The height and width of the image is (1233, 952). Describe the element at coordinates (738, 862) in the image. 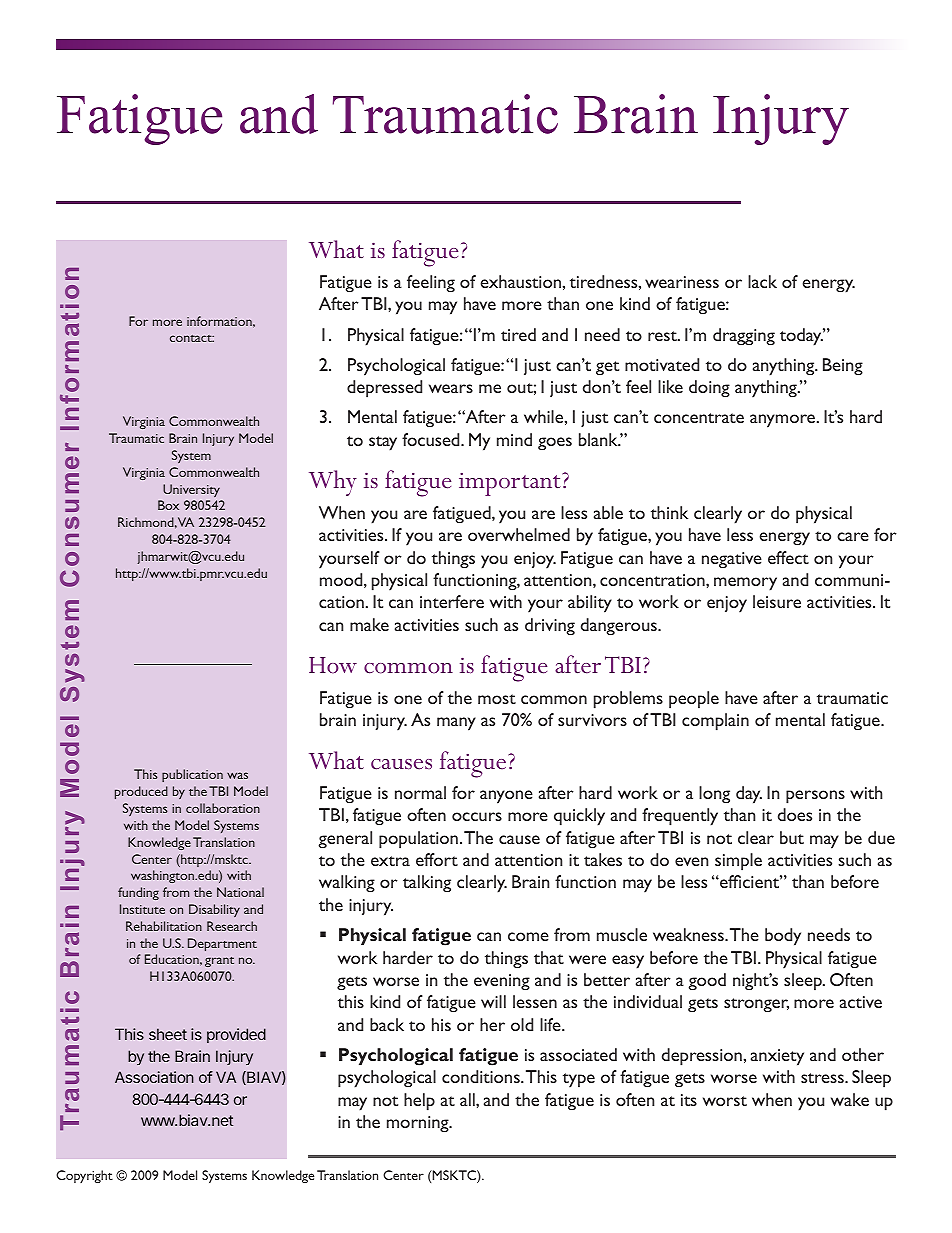

I see `simple` at that location.
